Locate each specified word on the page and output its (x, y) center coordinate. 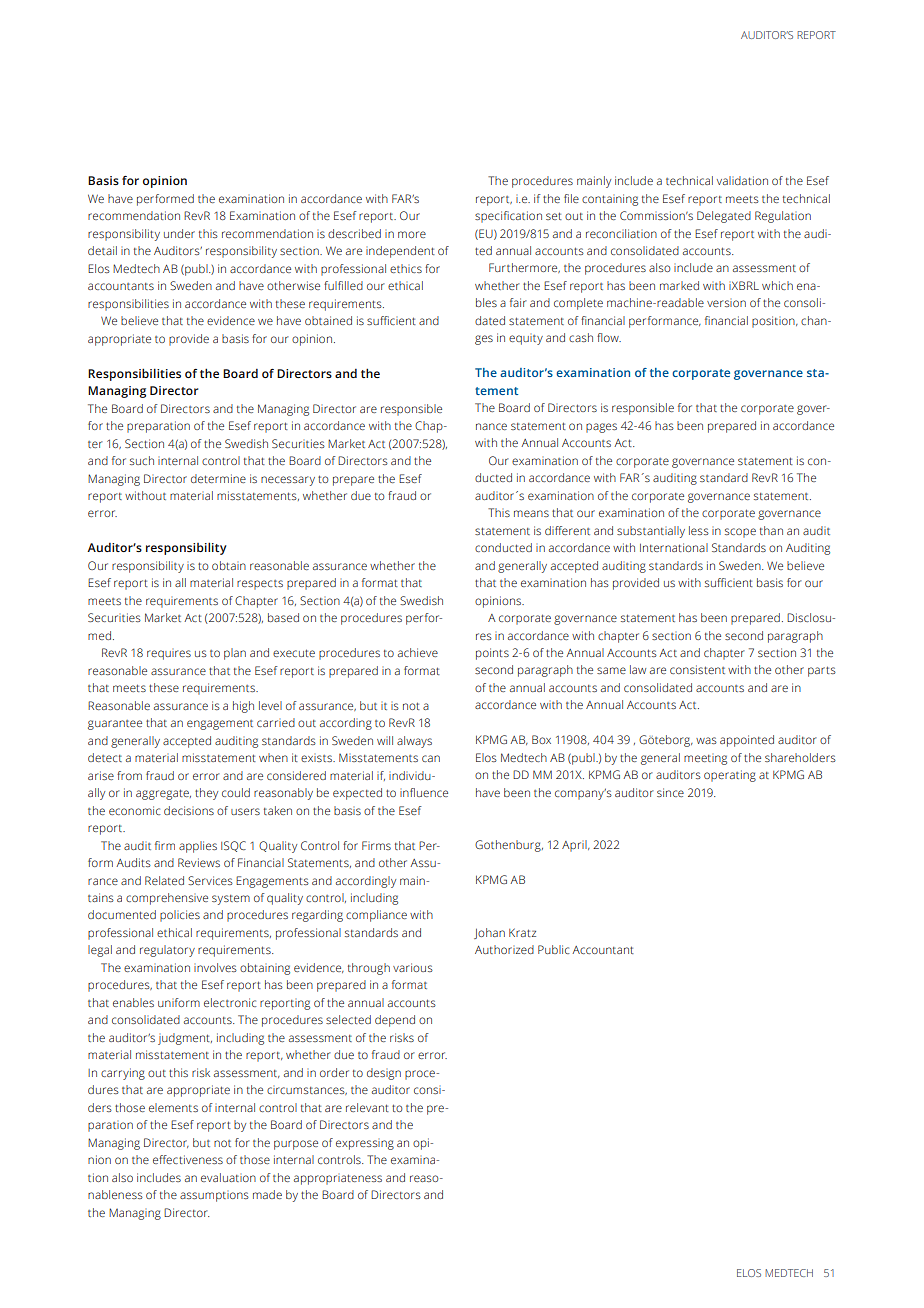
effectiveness (188, 1159)
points (492, 654)
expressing (365, 1145)
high (243, 707)
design (384, 1074)
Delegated (724, 217)
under (179, 233)
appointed (747, 741)
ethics (406, 268)
